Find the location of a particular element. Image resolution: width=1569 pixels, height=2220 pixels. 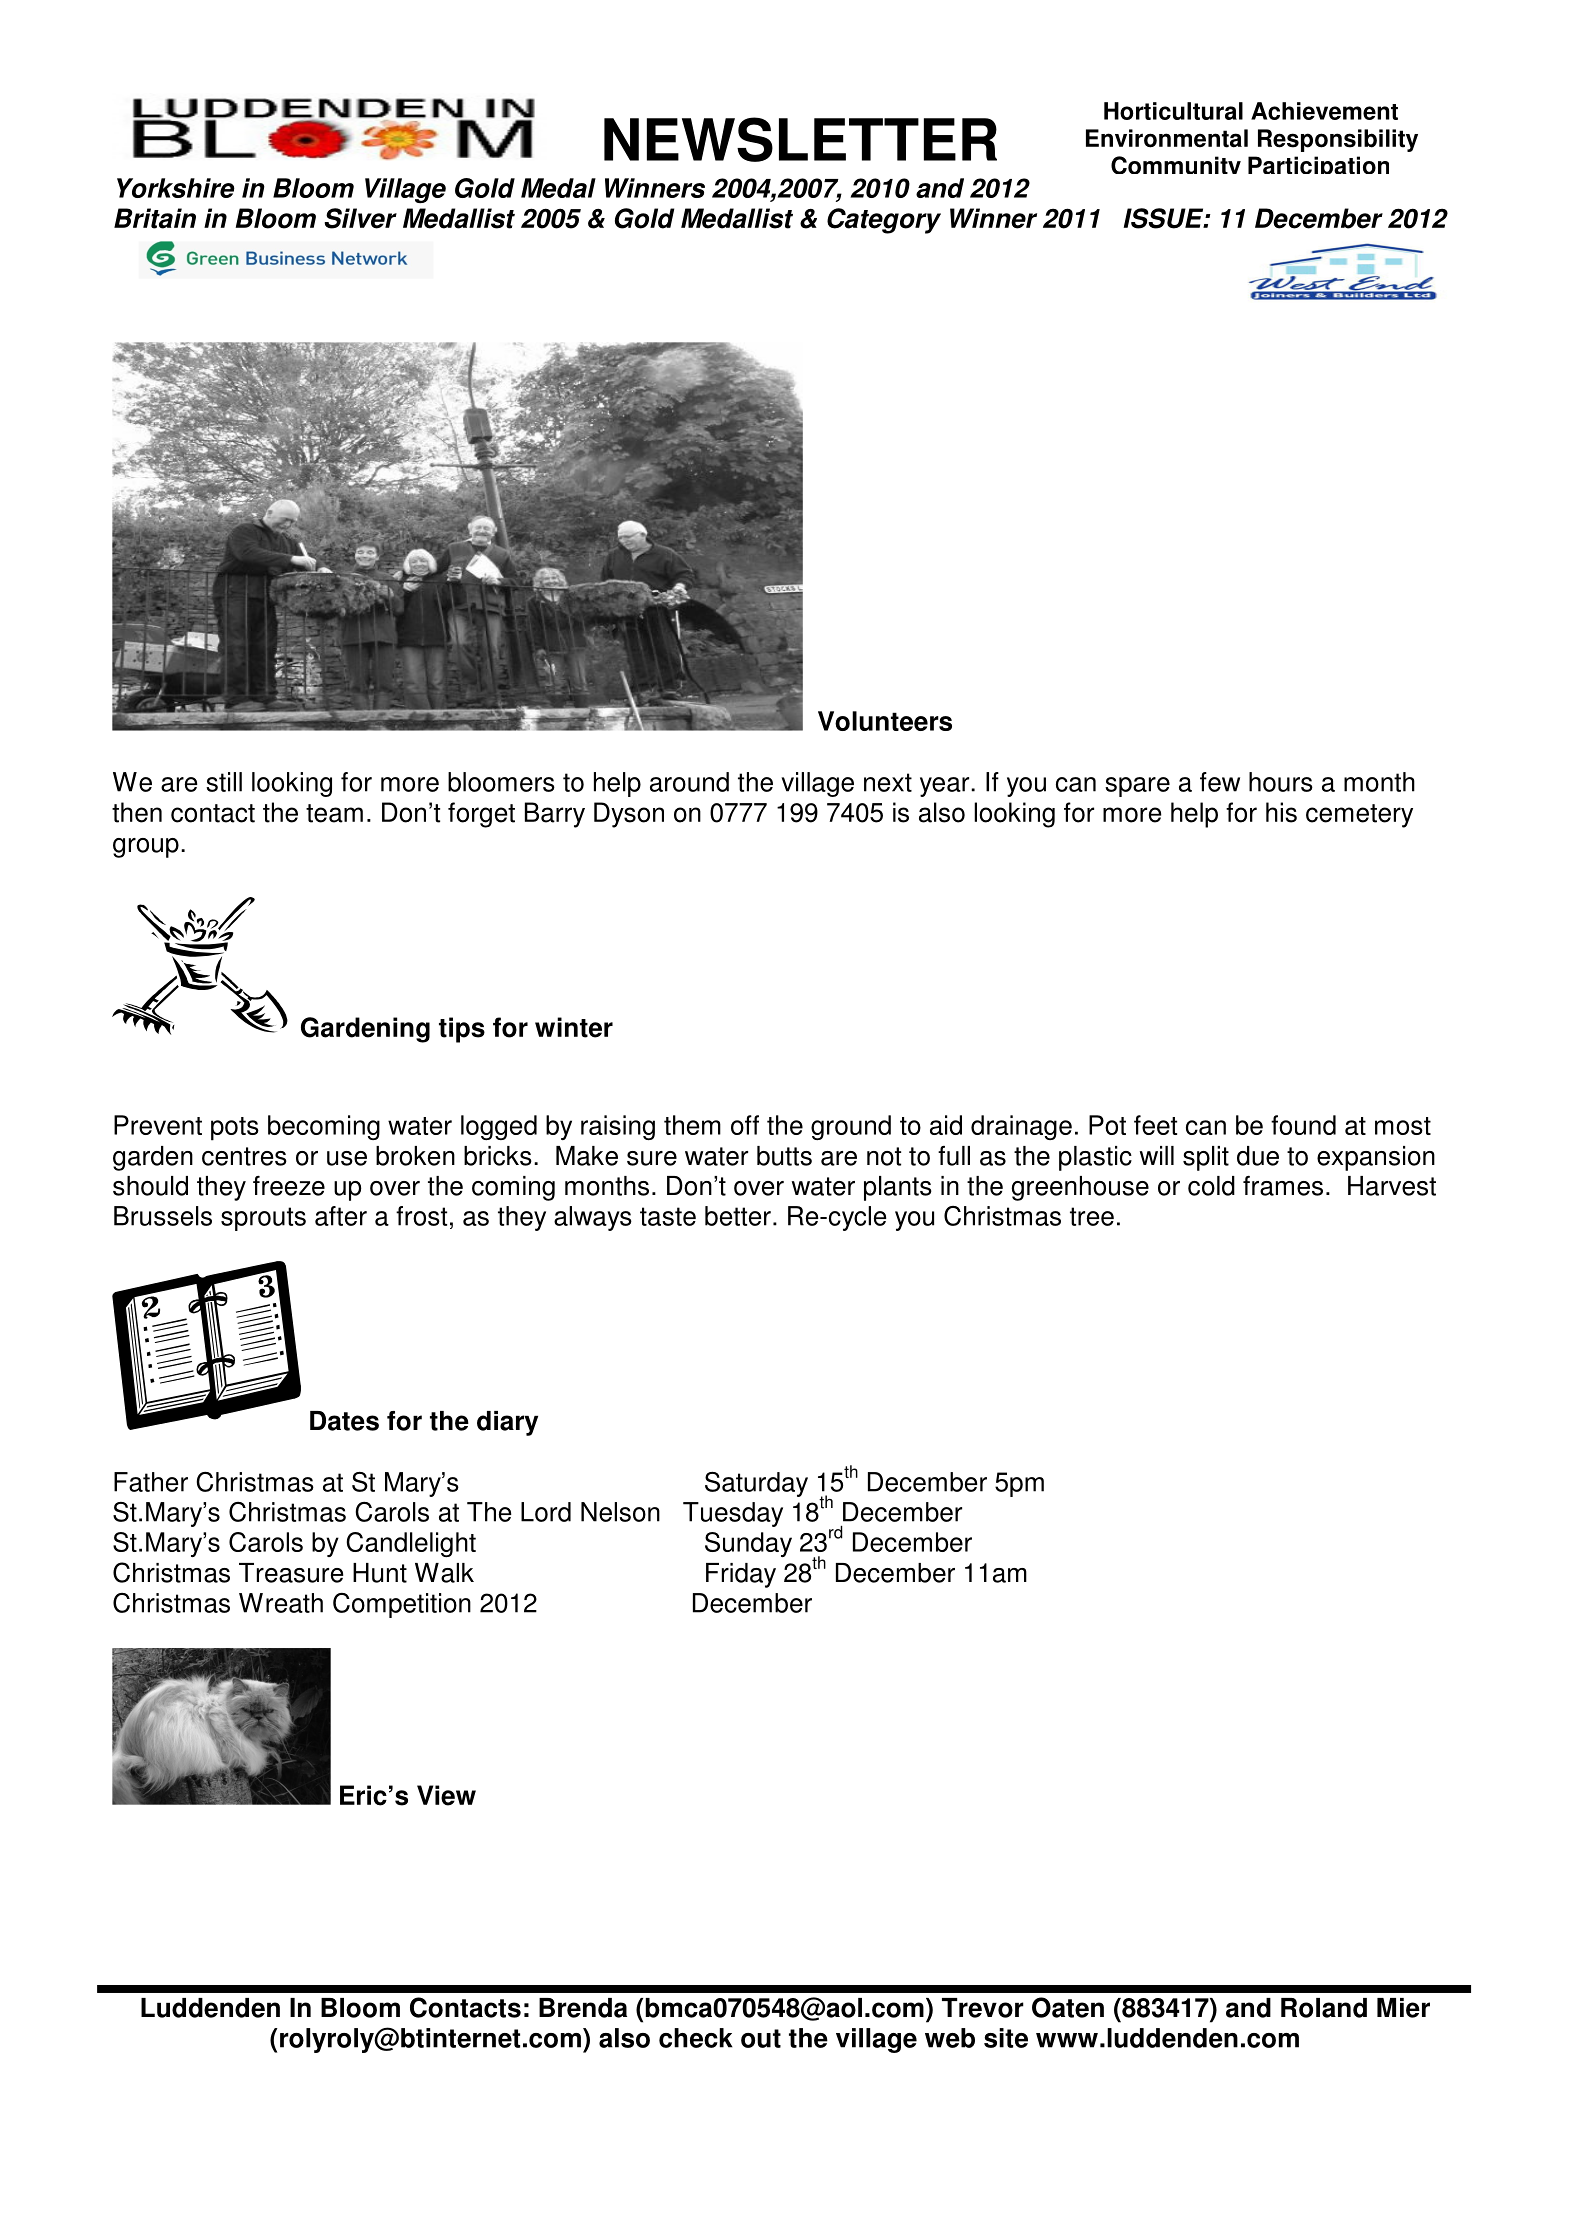

Dates is located at coordinates (344, 1421).
